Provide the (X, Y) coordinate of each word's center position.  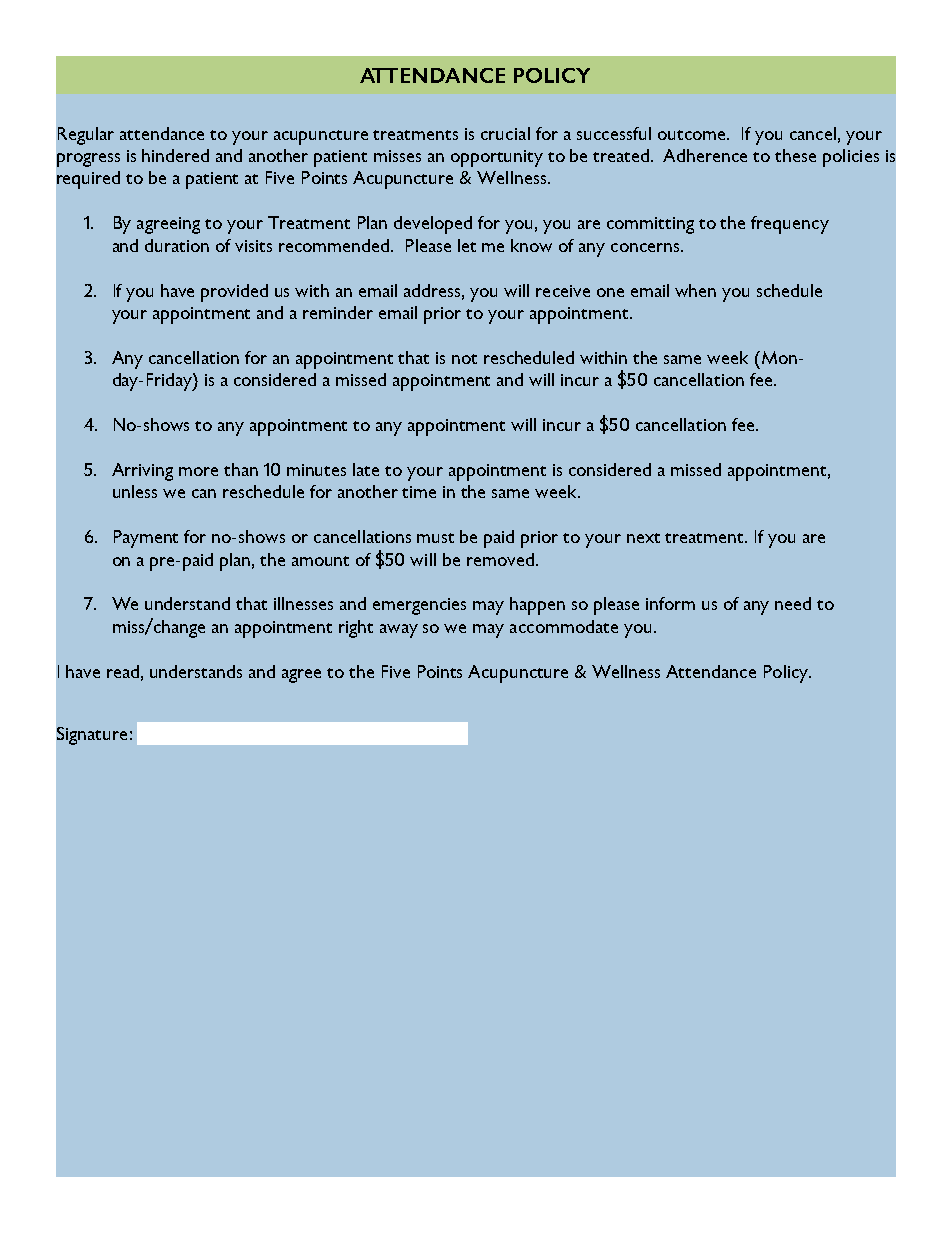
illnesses (303, 603)
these (795, 155)
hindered (175, 155)
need (793, 603)
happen (537, 606)
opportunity (497, 158)
